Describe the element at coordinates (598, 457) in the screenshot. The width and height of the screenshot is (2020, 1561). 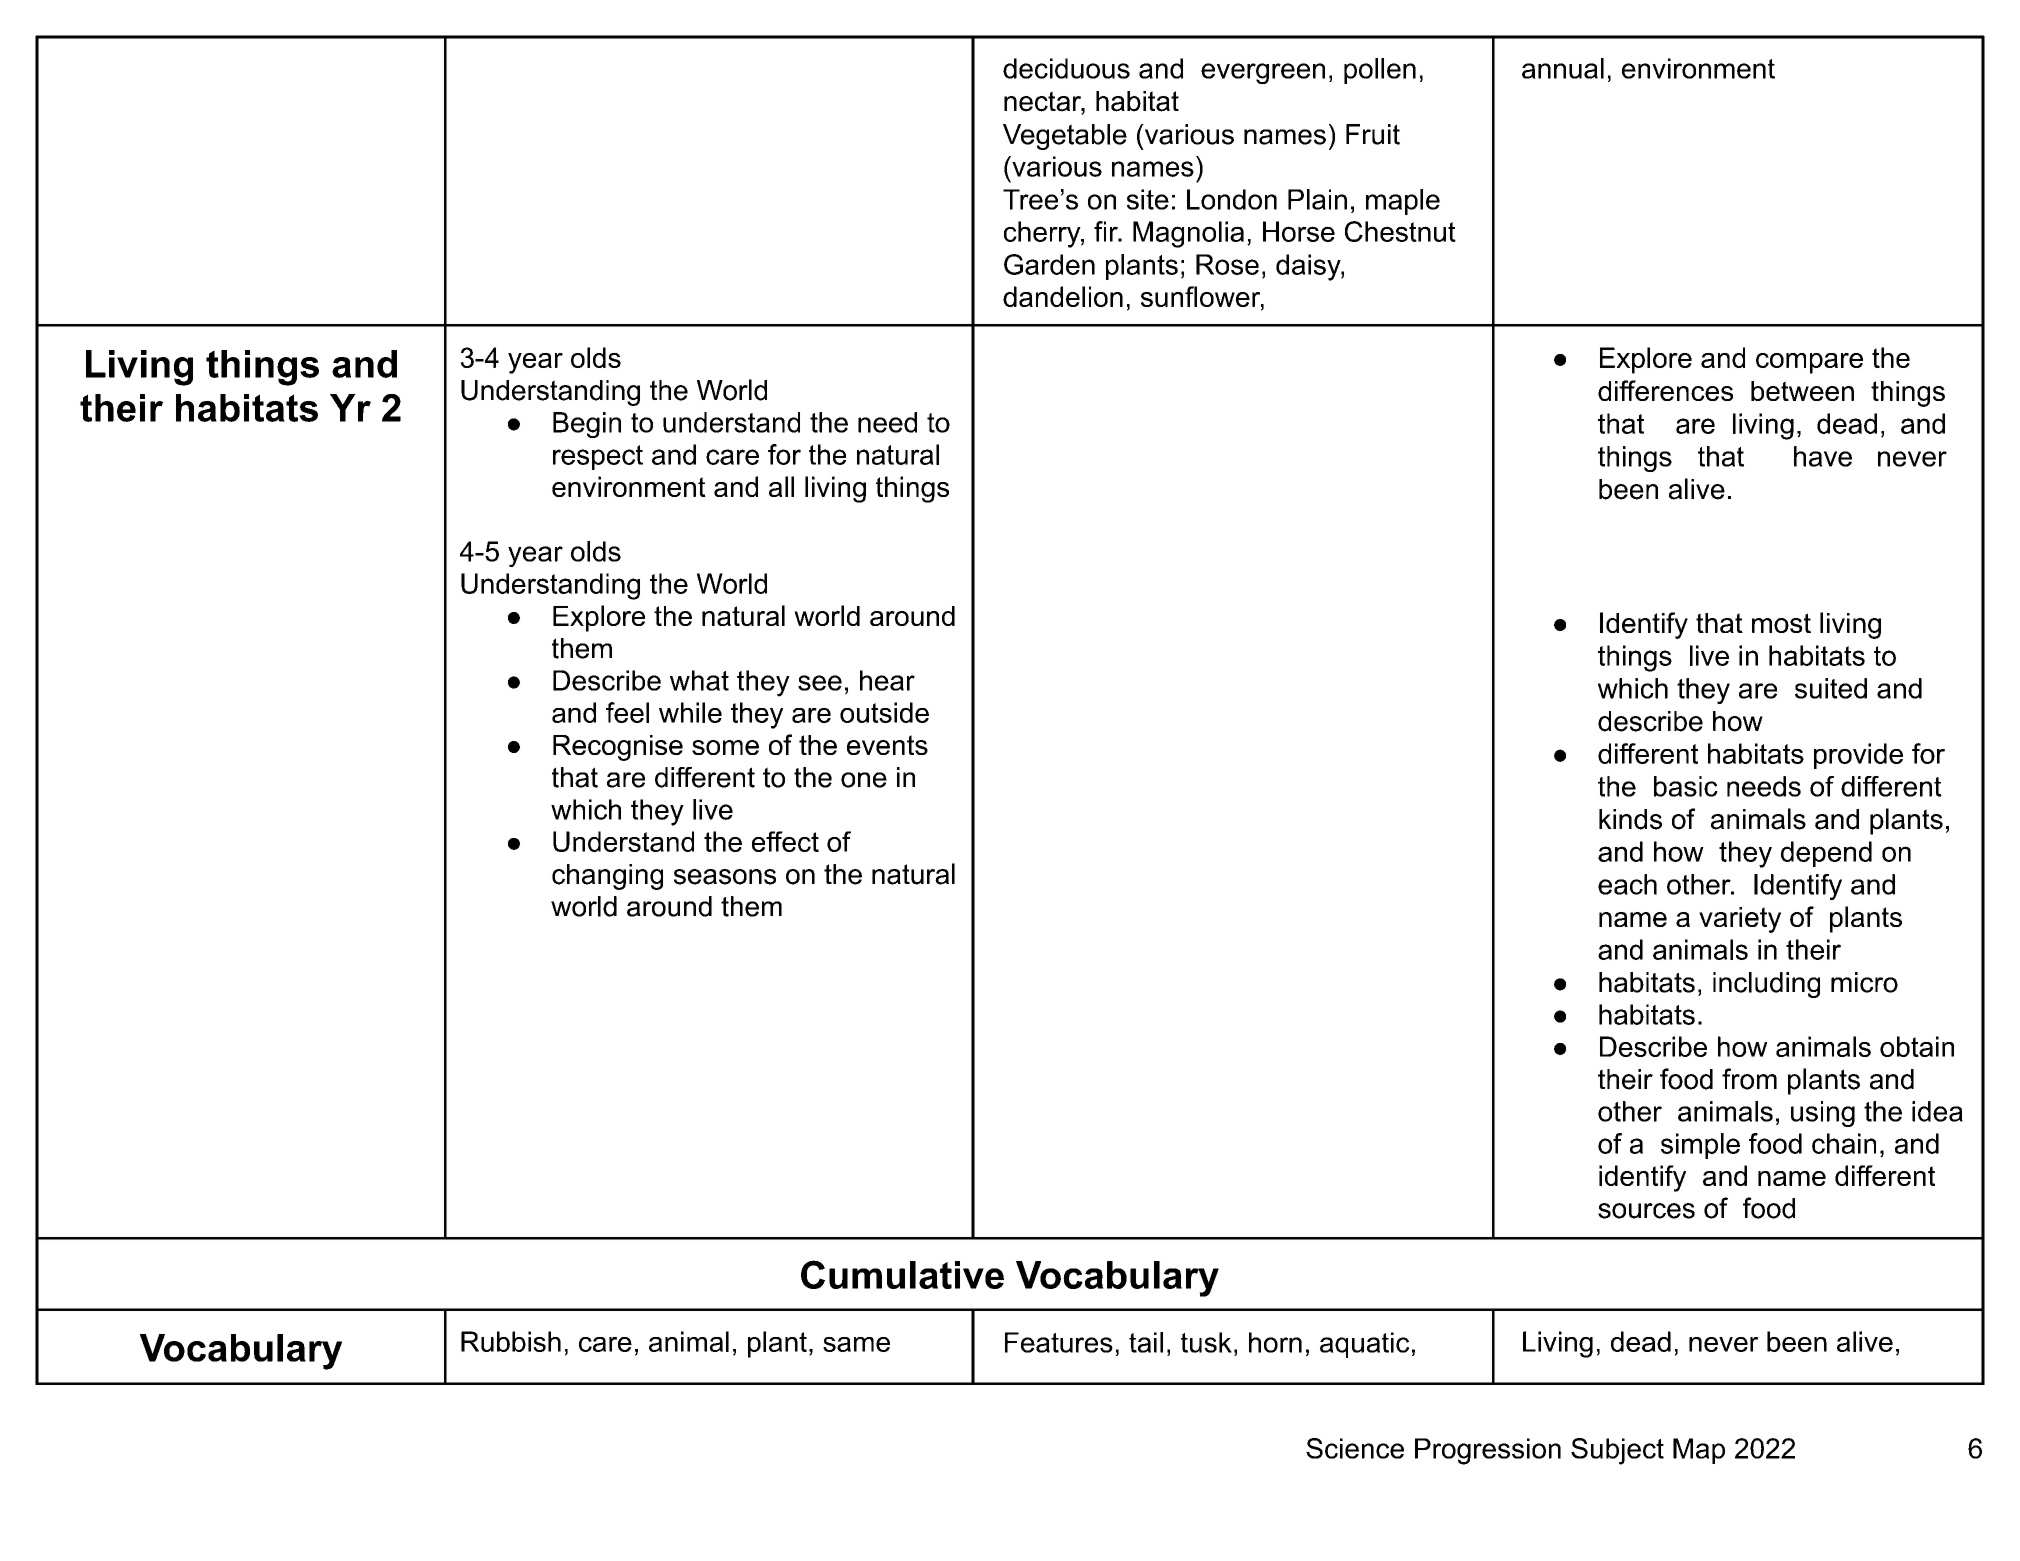
I see `respect` at that location.
